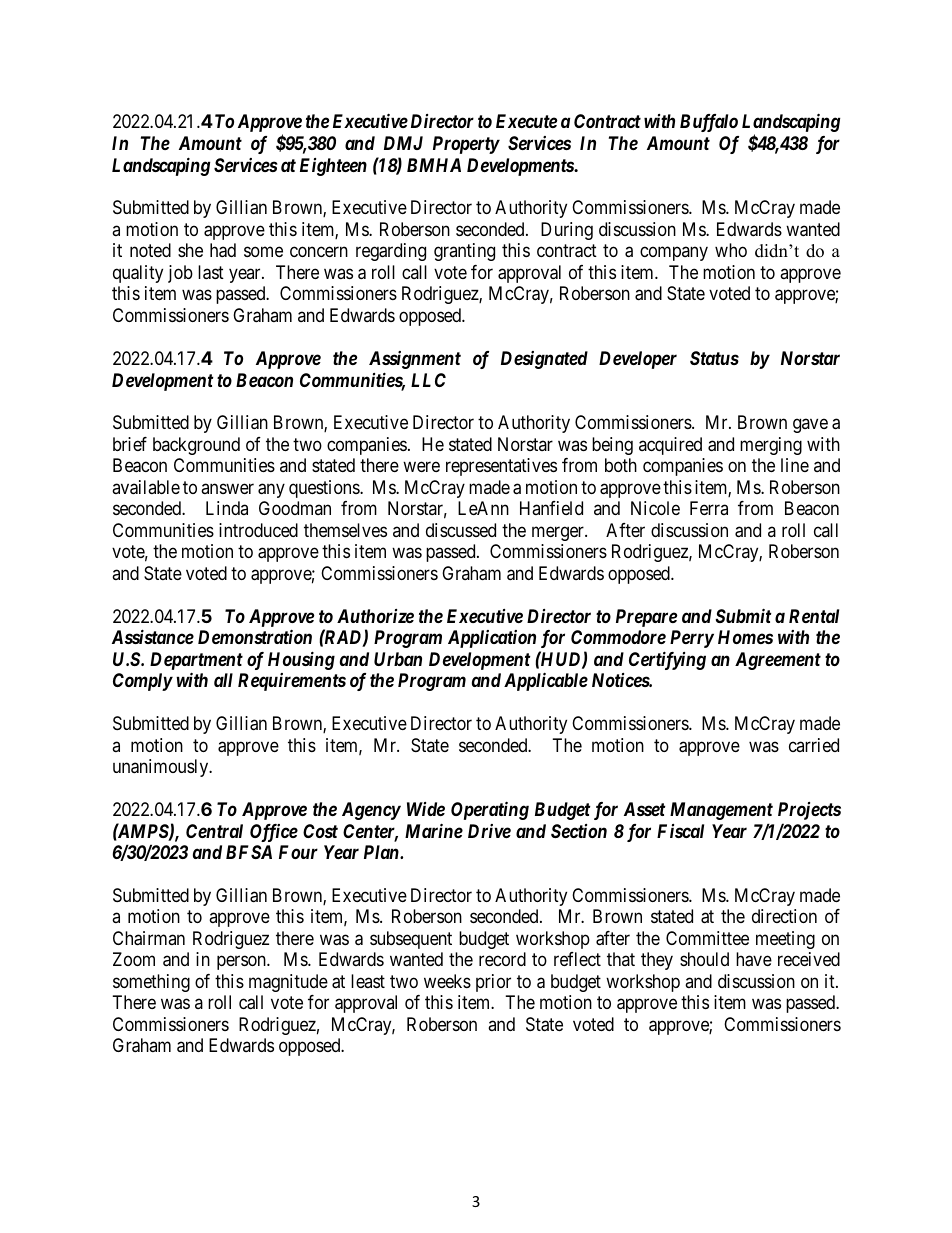  What do you see at coordinates (638, 360) in the image?
I see `Developer` at bounding box center [638, 360].
